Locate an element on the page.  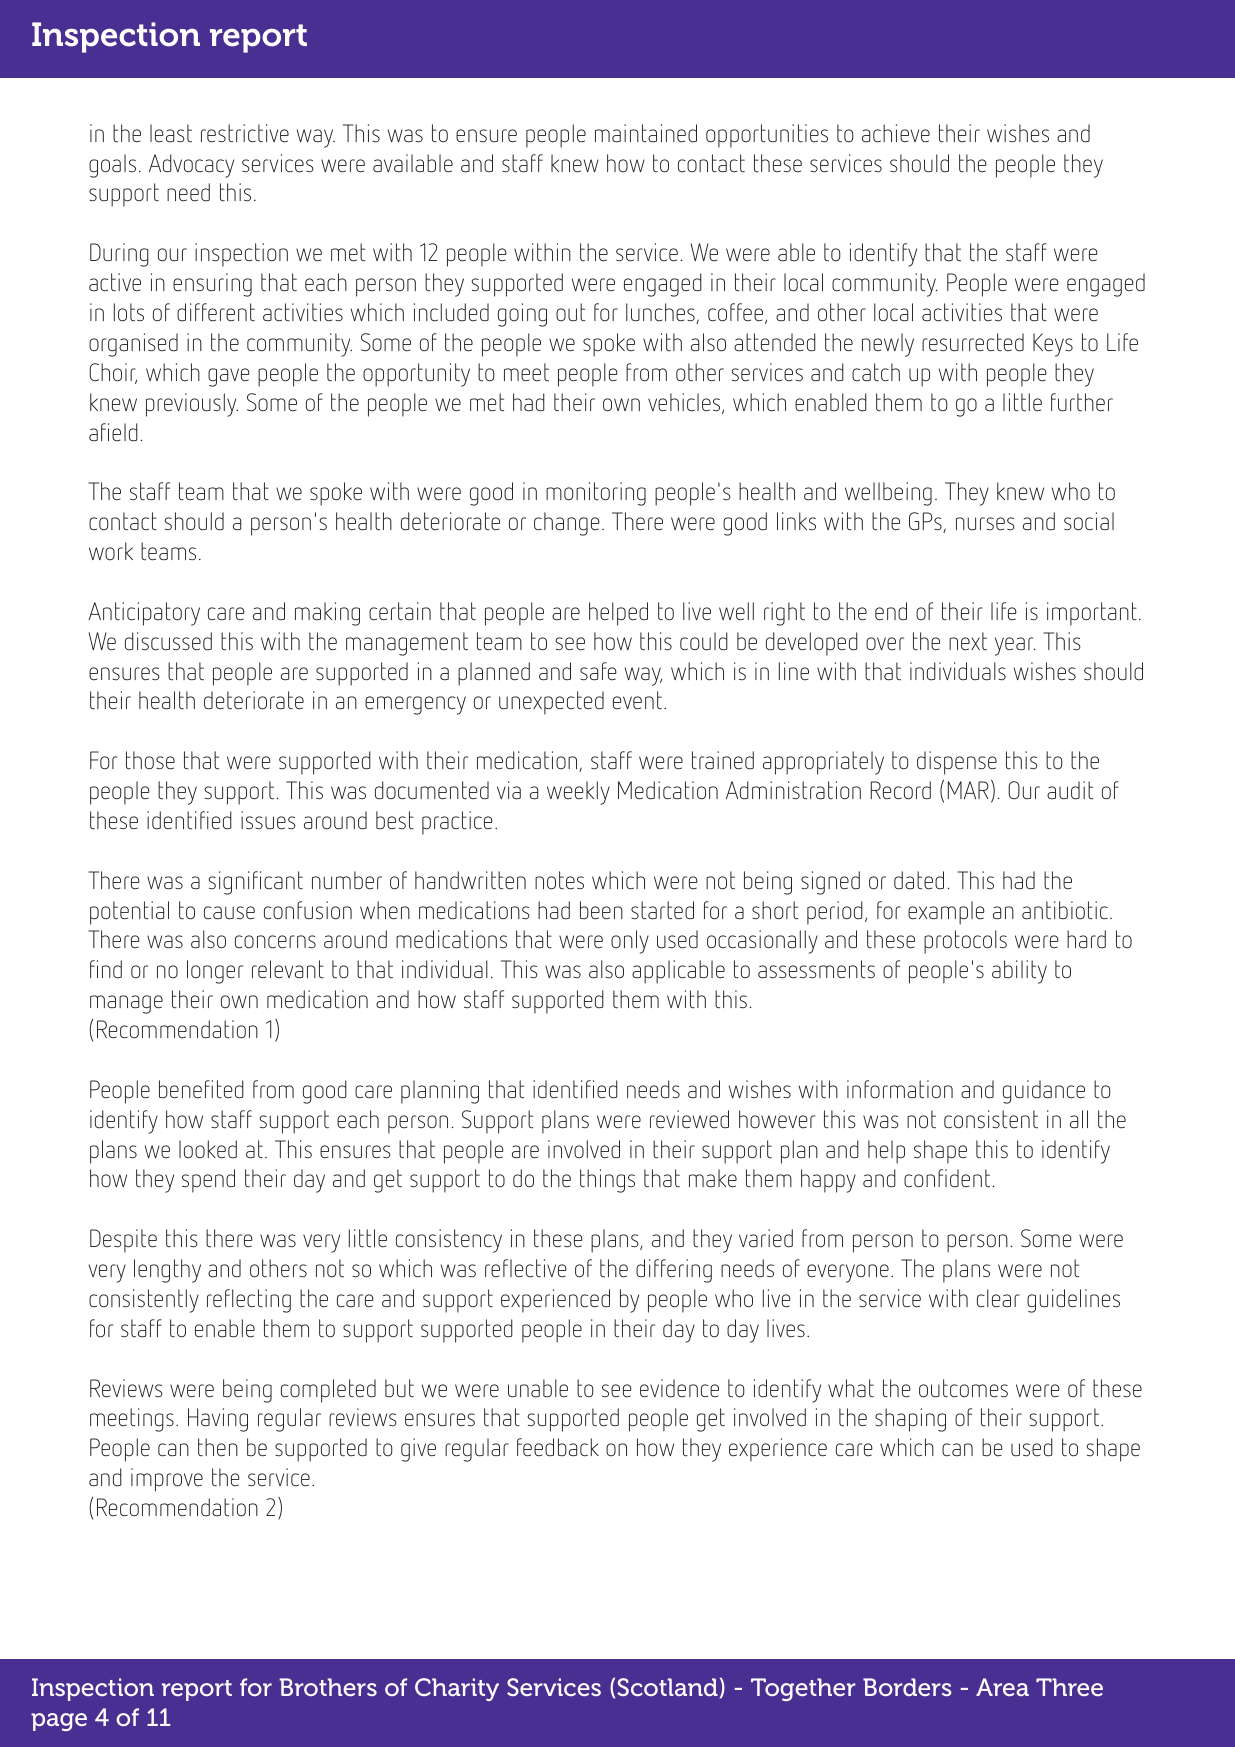
been is located at coordinates (601, 910).
